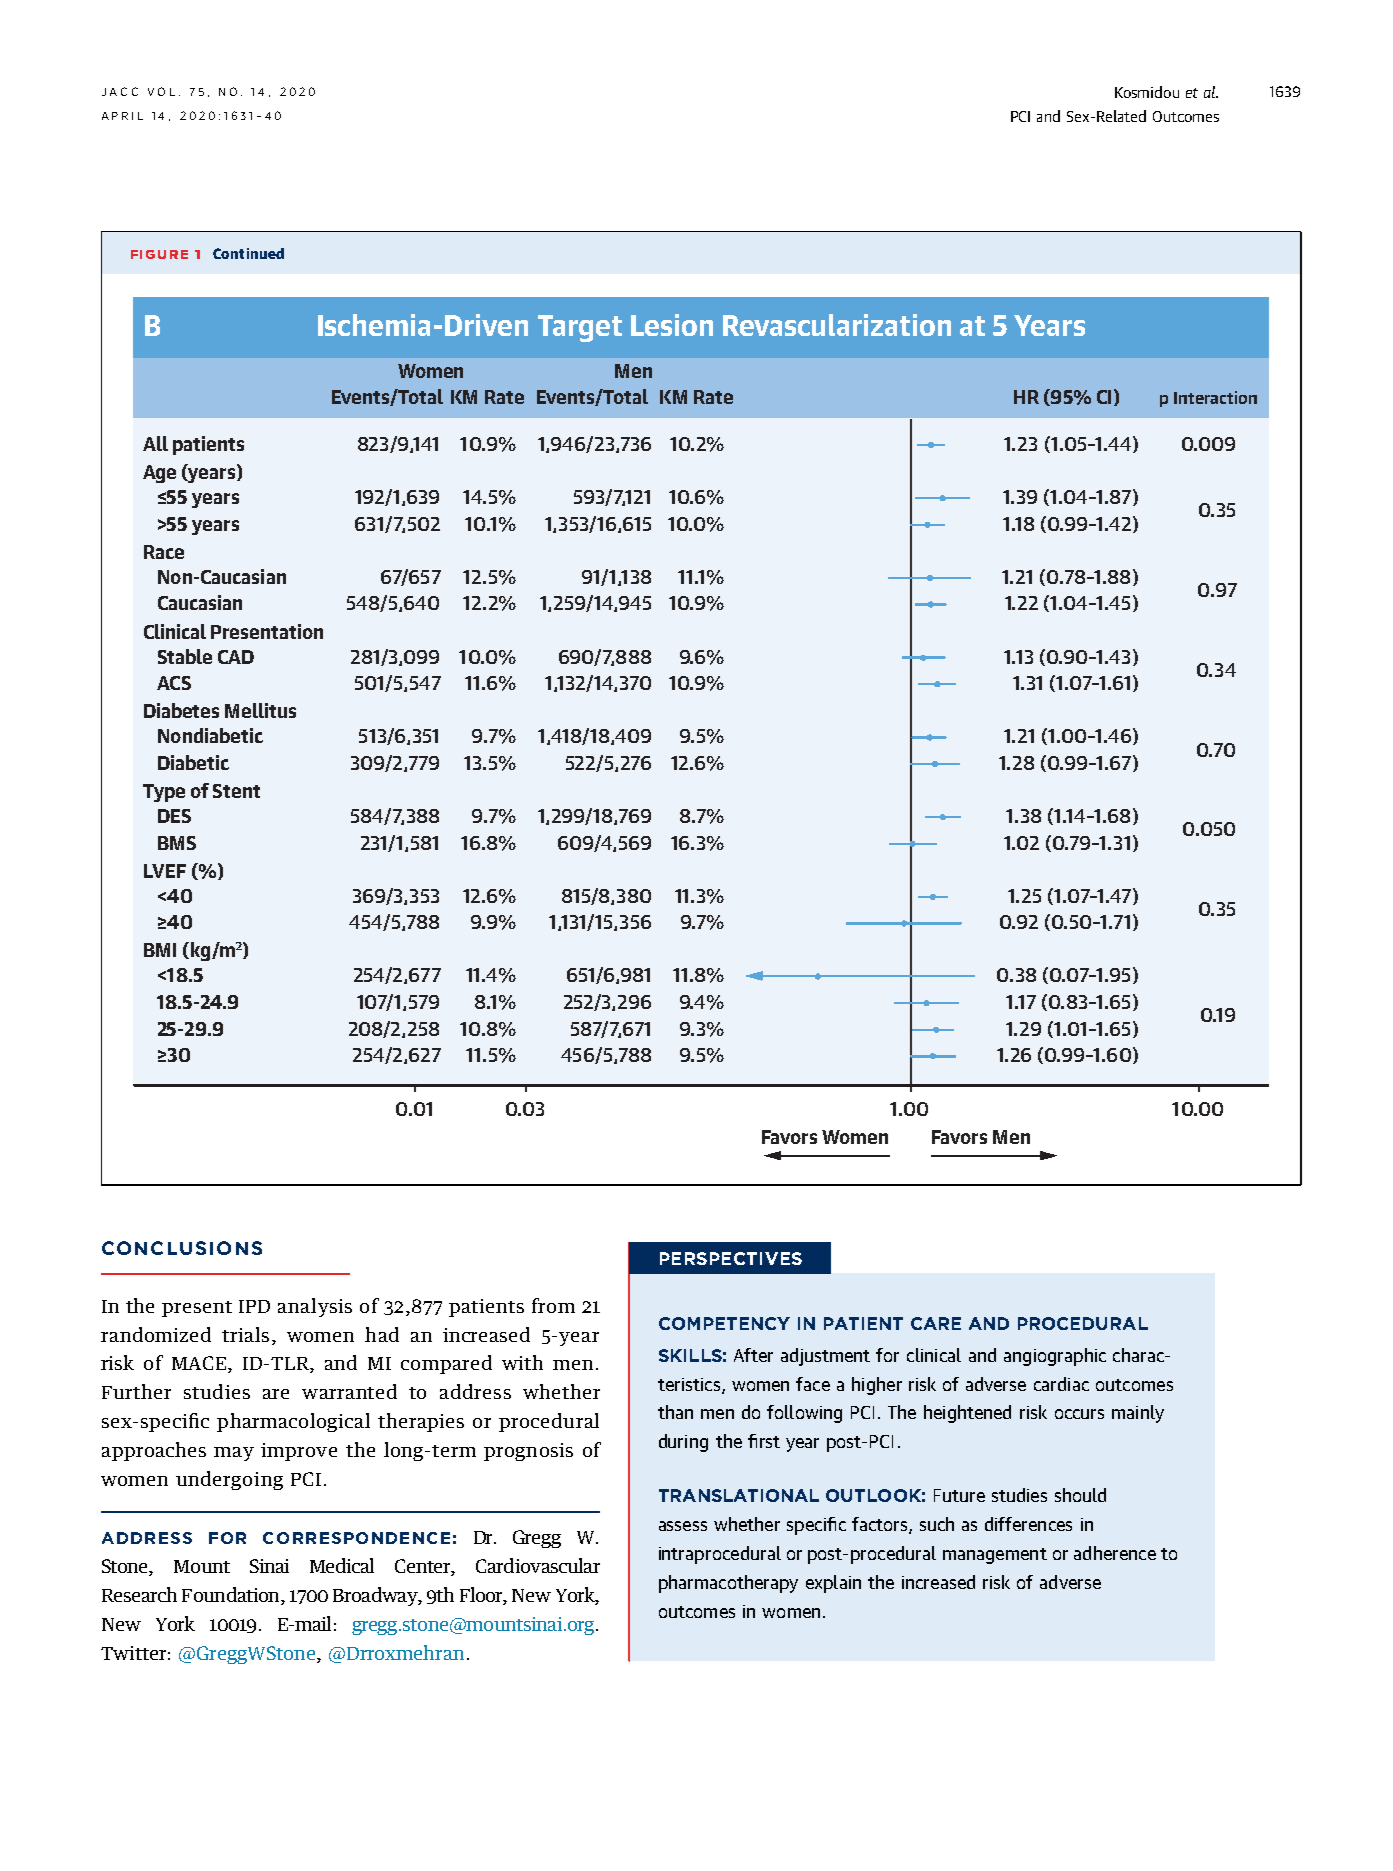 The image size is (1393, 1871). What do you see at coordinates (236, 791) in the screenshot?
I see `Stent` at bounding box center [236, 791].
